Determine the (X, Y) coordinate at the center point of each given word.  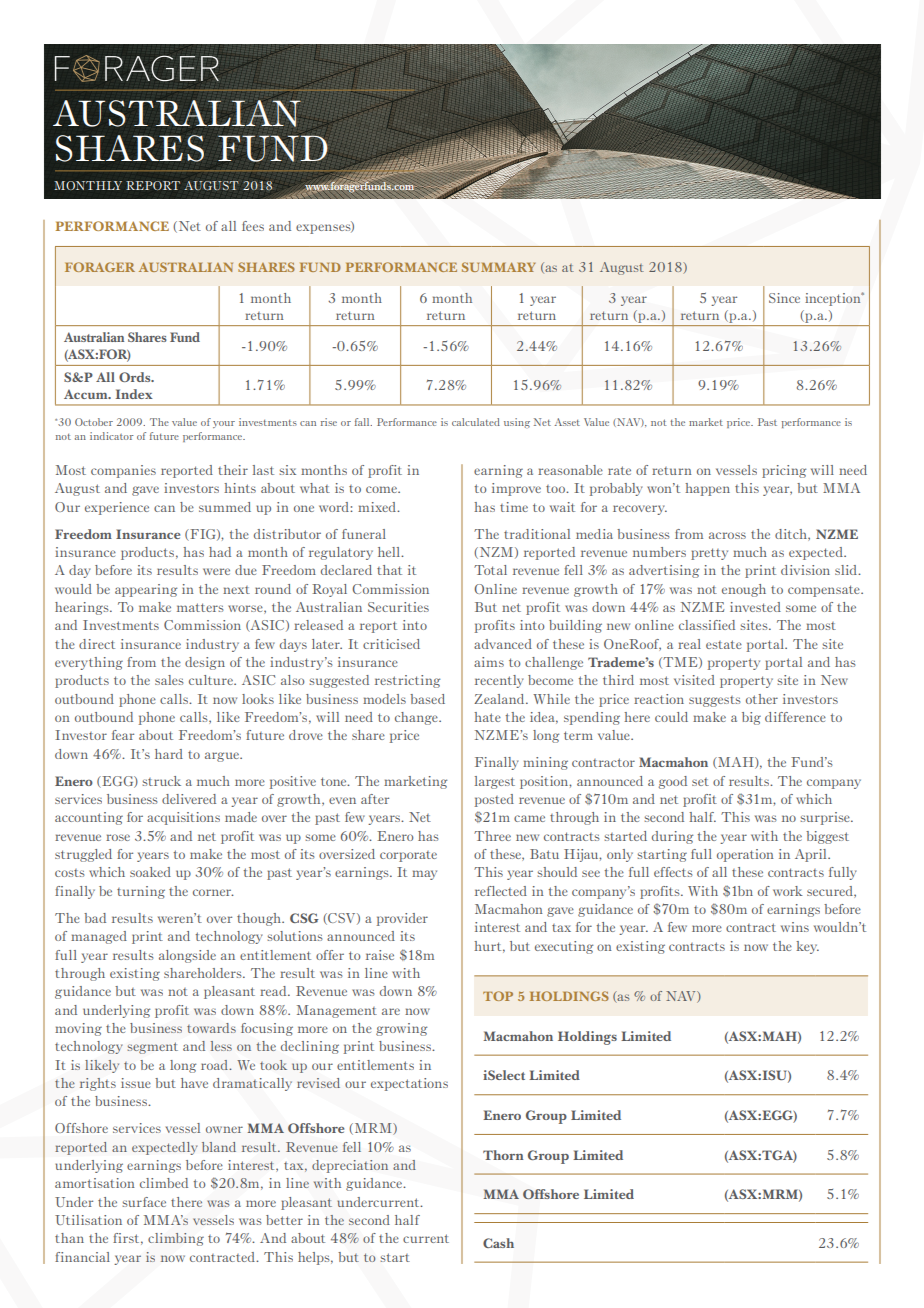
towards (211, 1028)
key (807, 947)
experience (117, 508)
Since (784, 298)
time (514, 507)
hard (169, 754)
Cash (498, 1243)
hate (487, 717)
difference (795, 717)
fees (253, 226)
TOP (498, 996)
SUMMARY (499, 267)
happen (707, 489)
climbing (176, 1239)
